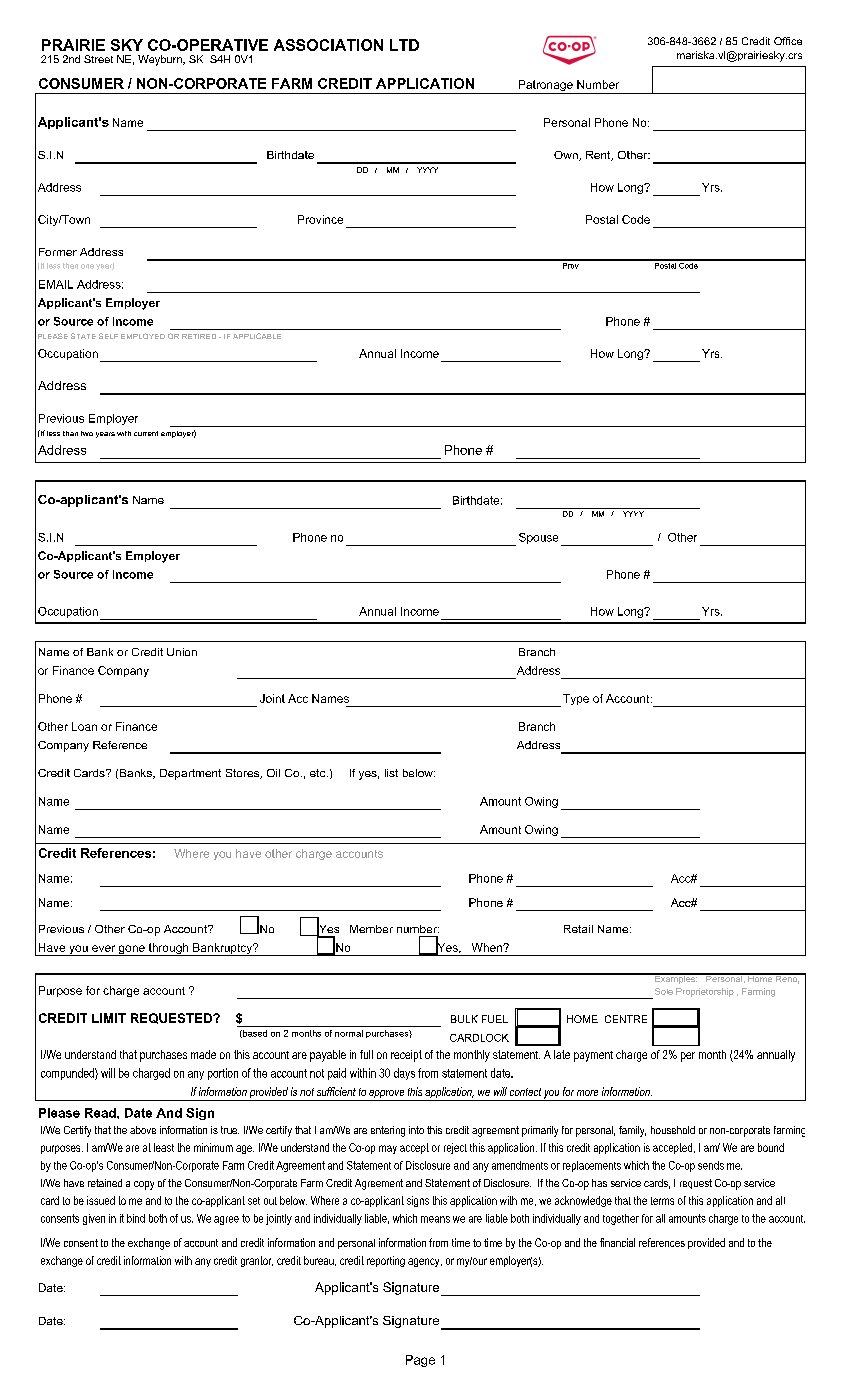 The height and width of the screenshot is (1400, 849). What do you see at coordinates (371, 929) in the screenshot?
I see `Member` at bounding box center [371, 929].
